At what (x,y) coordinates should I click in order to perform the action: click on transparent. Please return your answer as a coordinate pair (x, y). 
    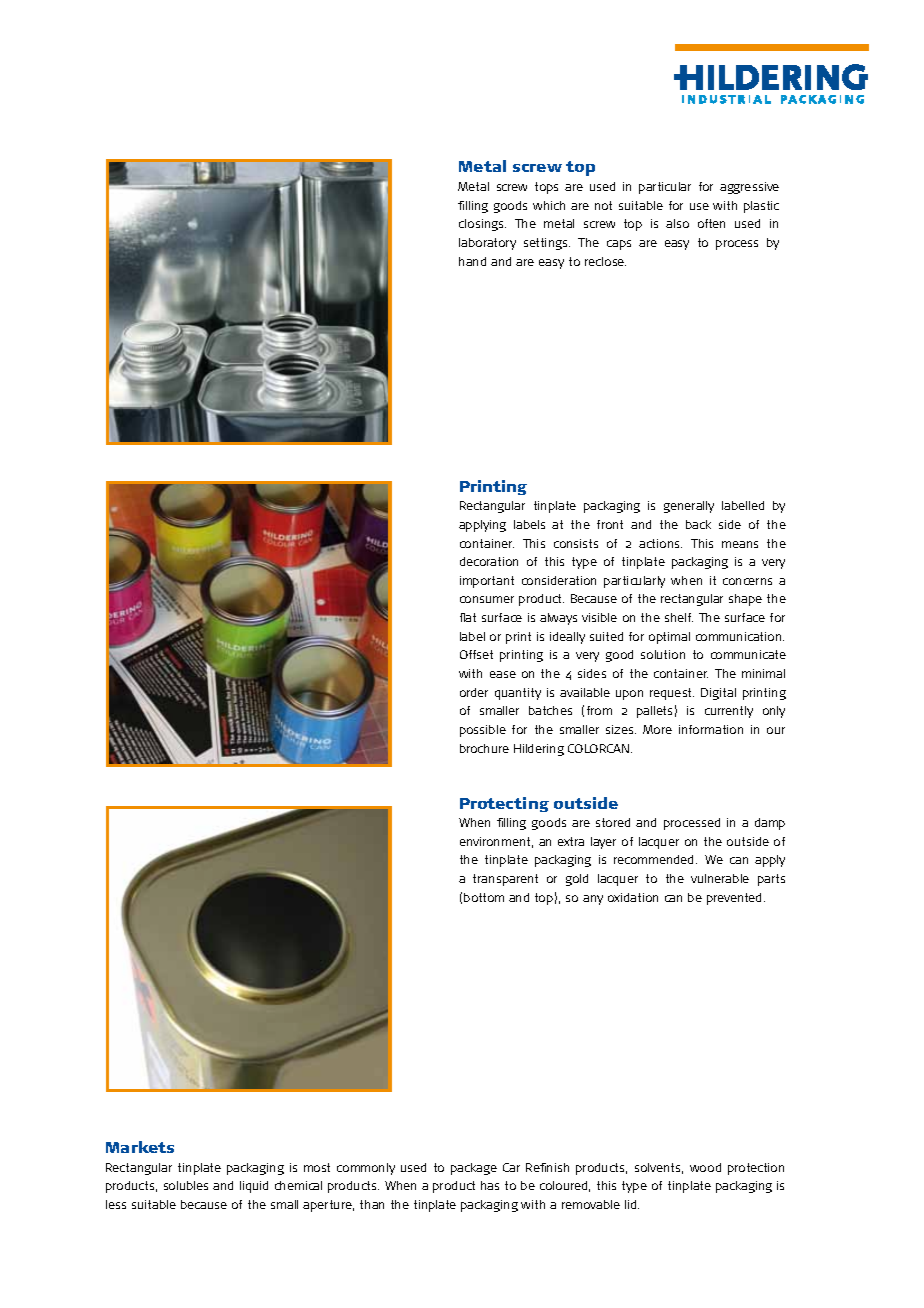
    Looking at the image, I should click on (505, 880).
